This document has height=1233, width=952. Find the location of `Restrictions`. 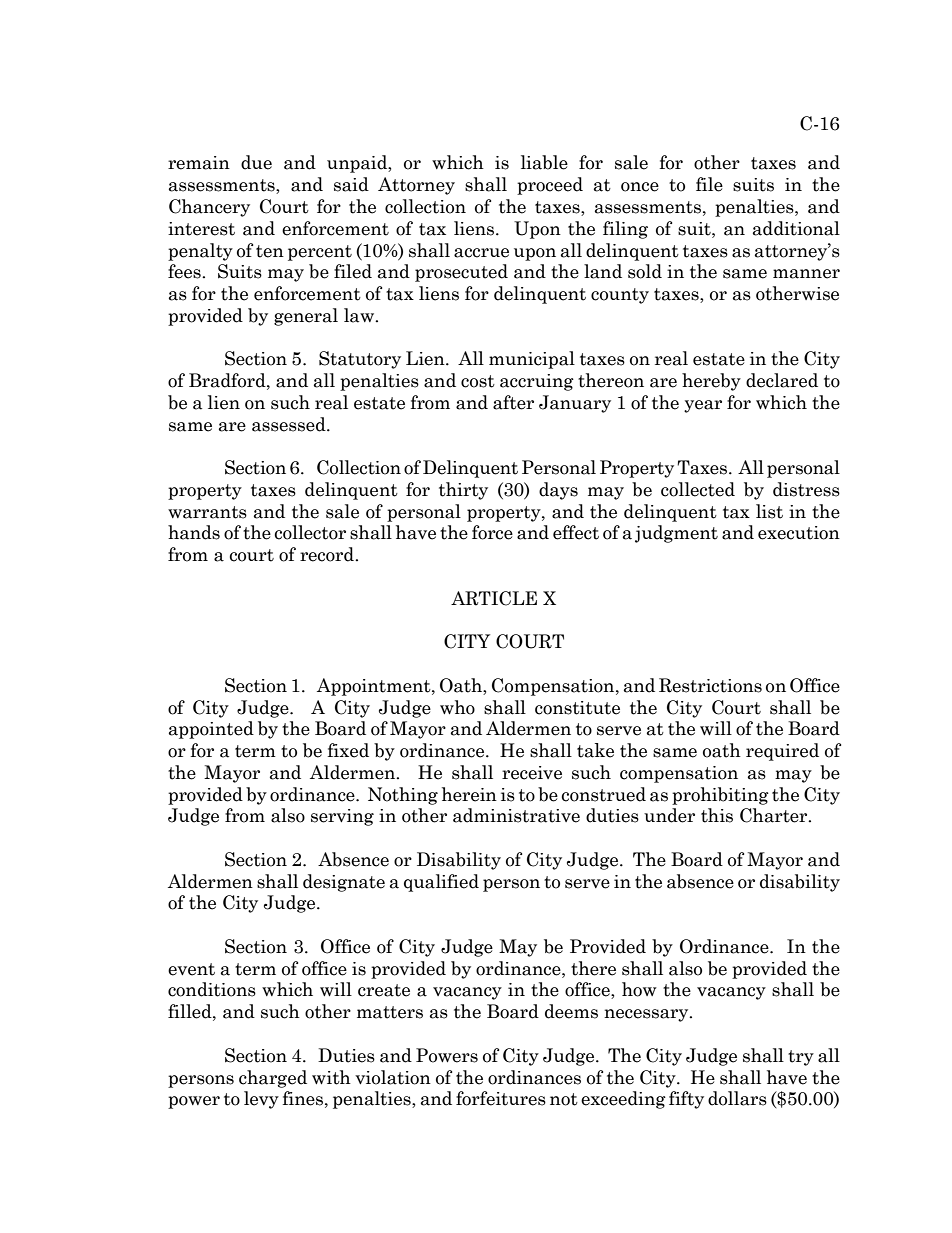

Restrictions is located at coordinates (710, 685).
